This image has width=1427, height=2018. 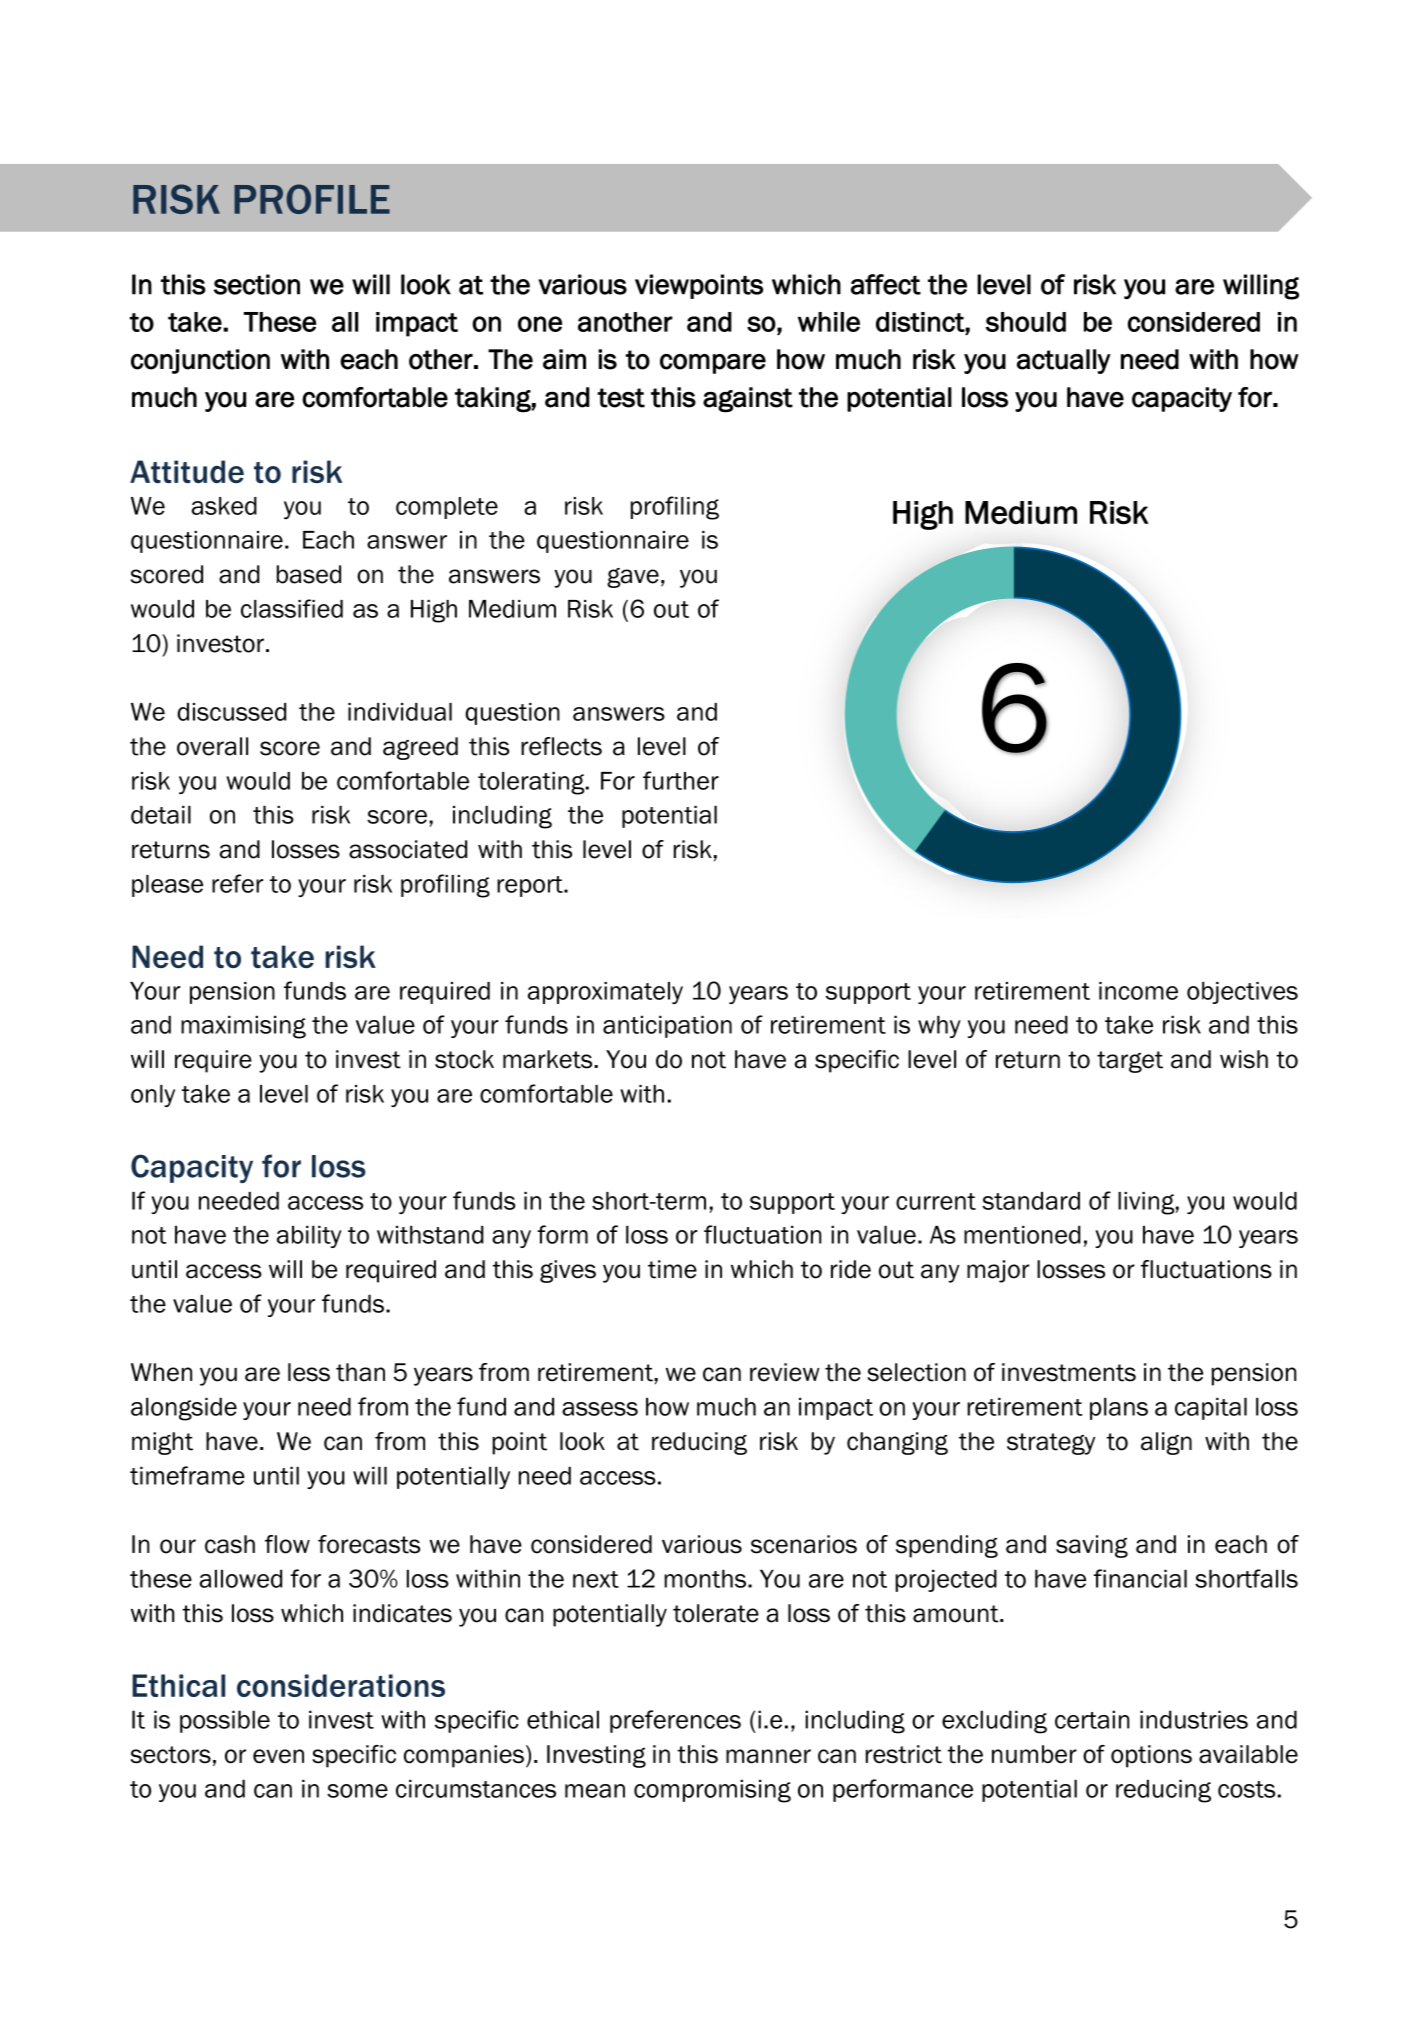 I want to click on even, so click(x=278, y=1756).
